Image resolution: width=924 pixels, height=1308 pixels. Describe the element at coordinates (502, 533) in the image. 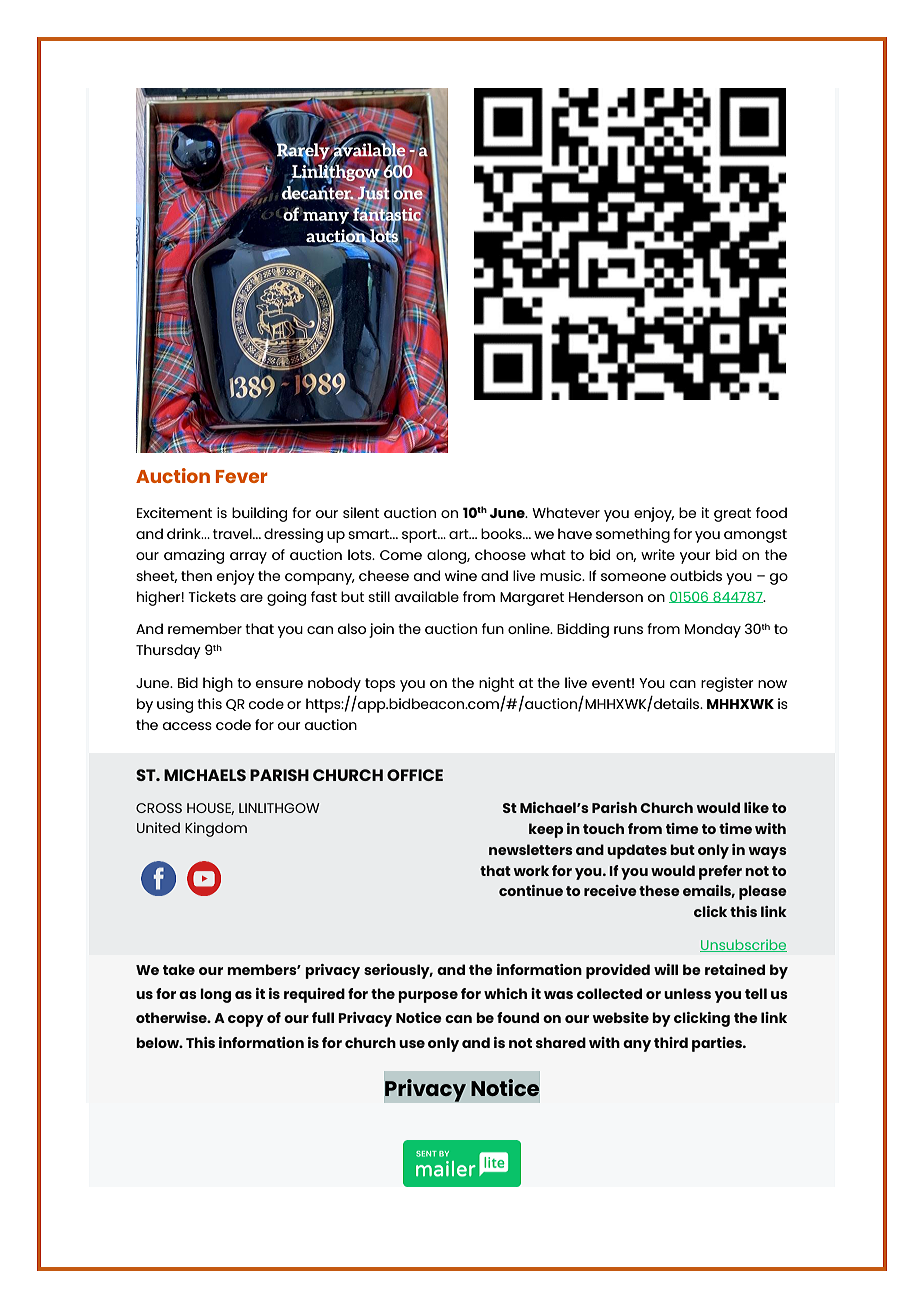

I see `books` at that location.
